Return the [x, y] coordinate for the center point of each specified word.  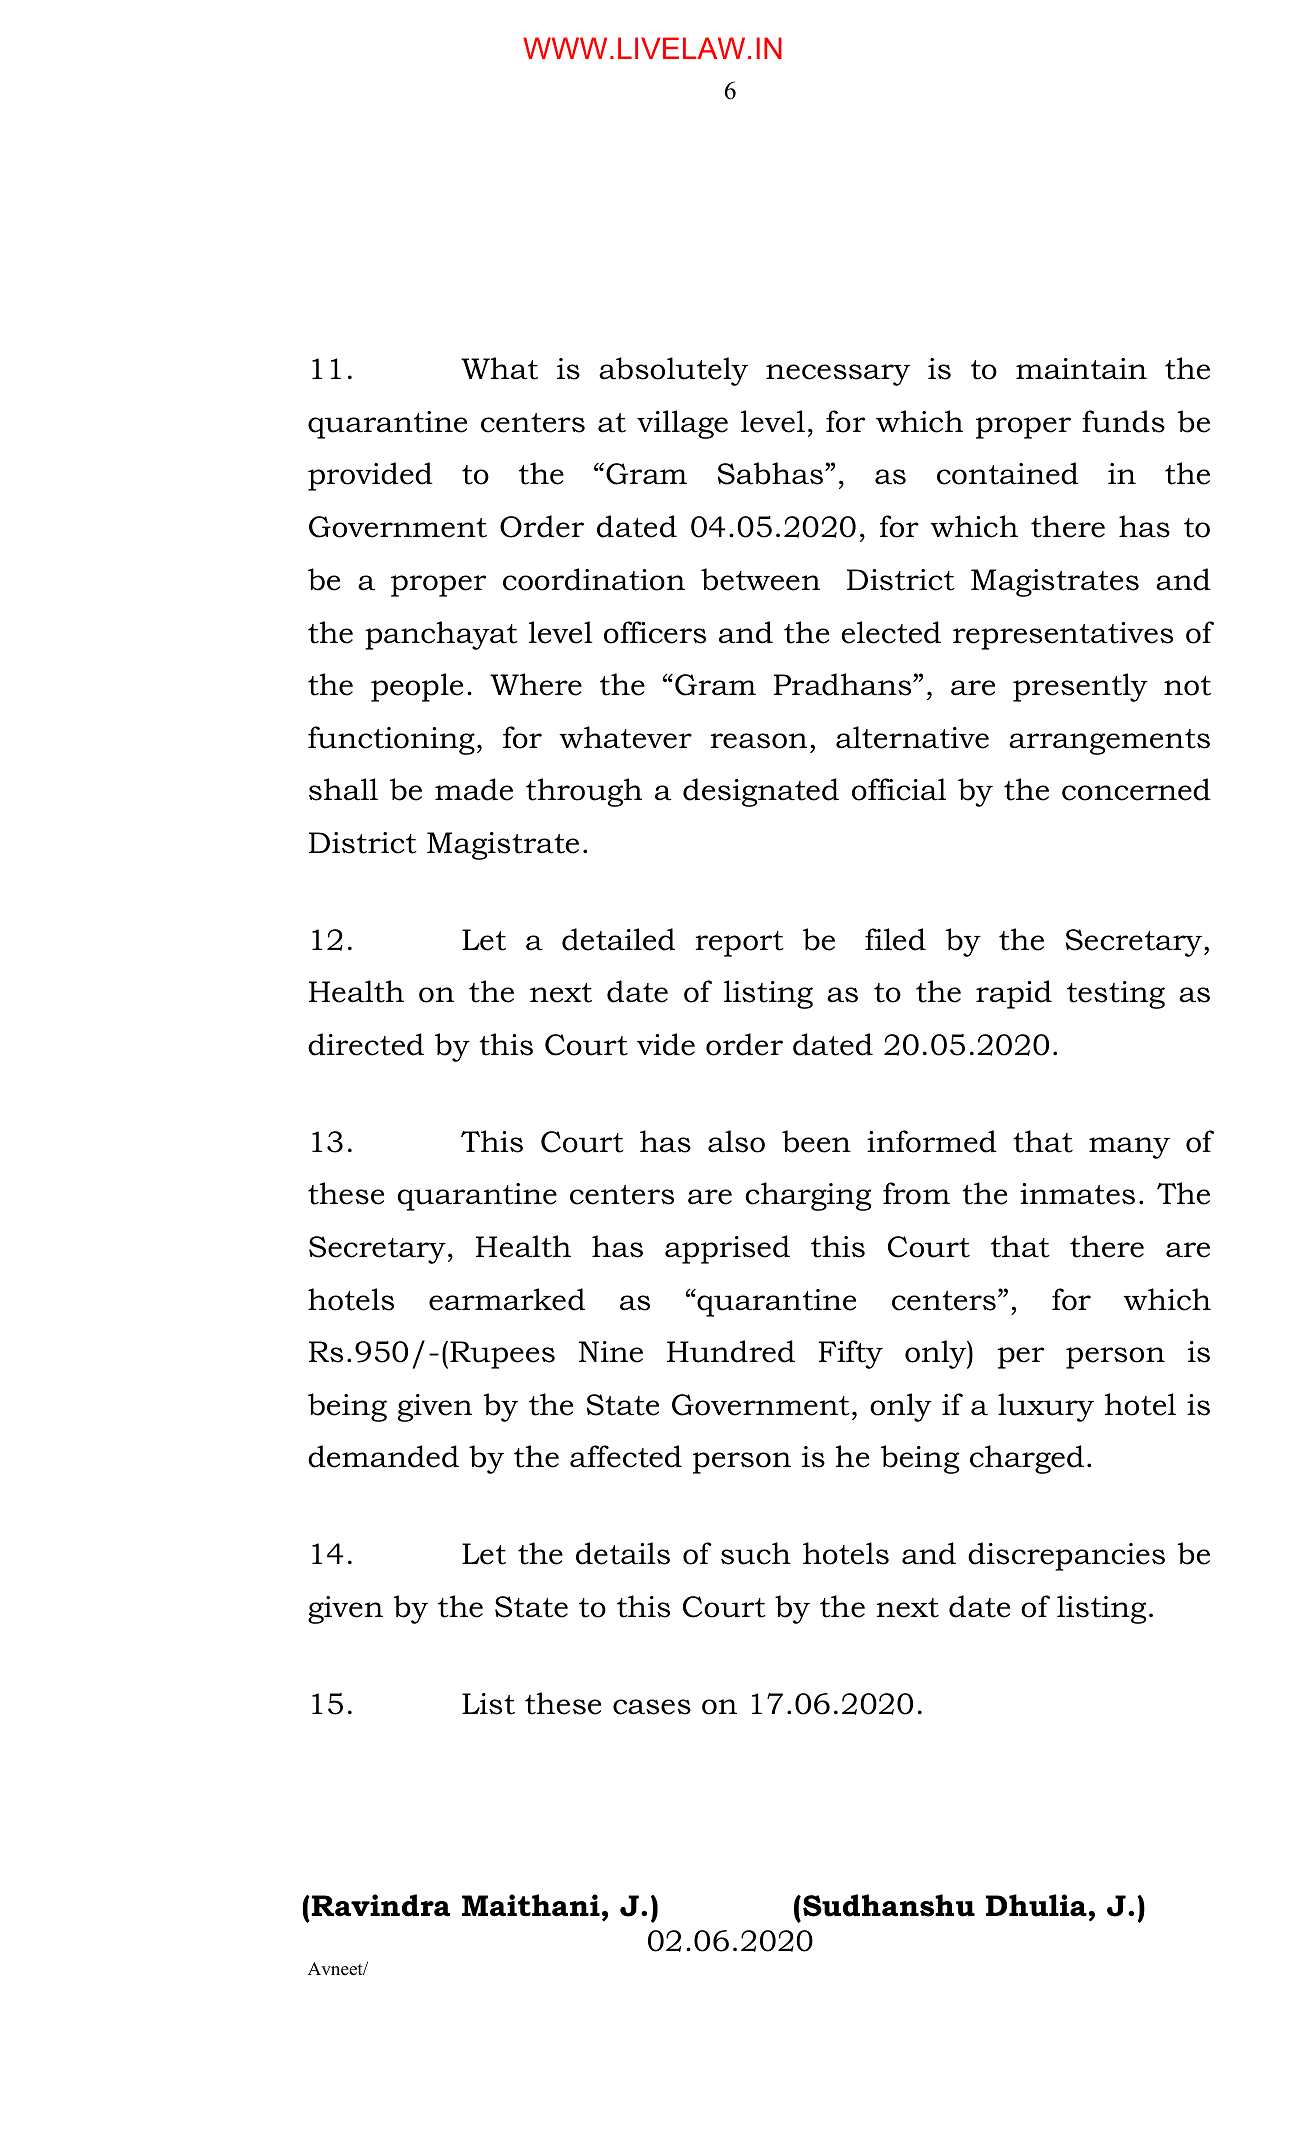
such [756, 1553]
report [740, 944]
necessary [838, 375]
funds [1123, 421]
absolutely [673, 371]
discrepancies [1066, 1556]
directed [366, 1044]
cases [652, 1707]
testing [1116, 995]
